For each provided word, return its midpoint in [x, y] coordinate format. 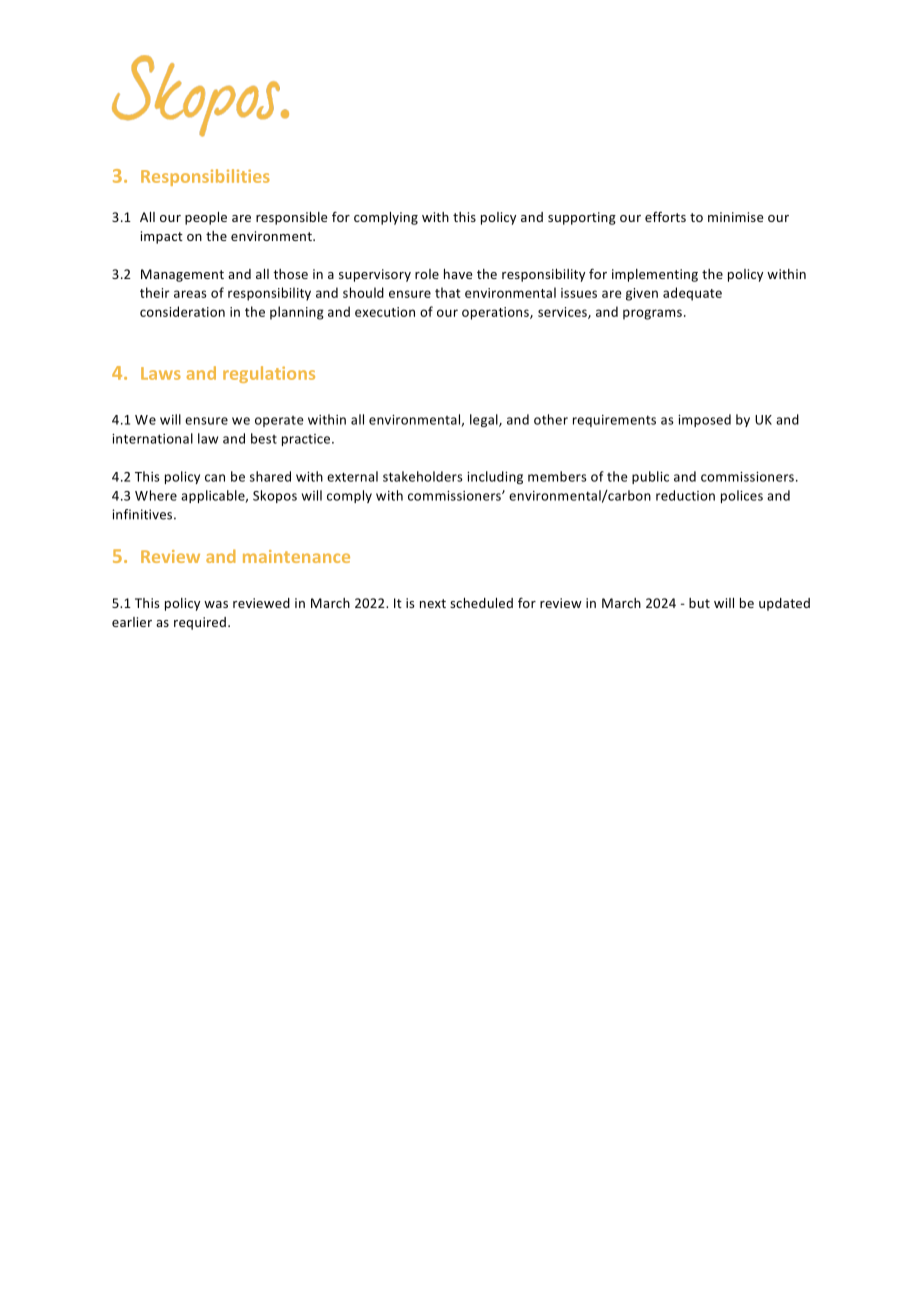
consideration [182, 311]
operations [496, 313]
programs [652, 314]
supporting [582, 218]
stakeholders [423, 476]
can [215, 478]
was [216, 604]
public [650, 477]
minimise [735, 217]
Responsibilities [205, 177]
